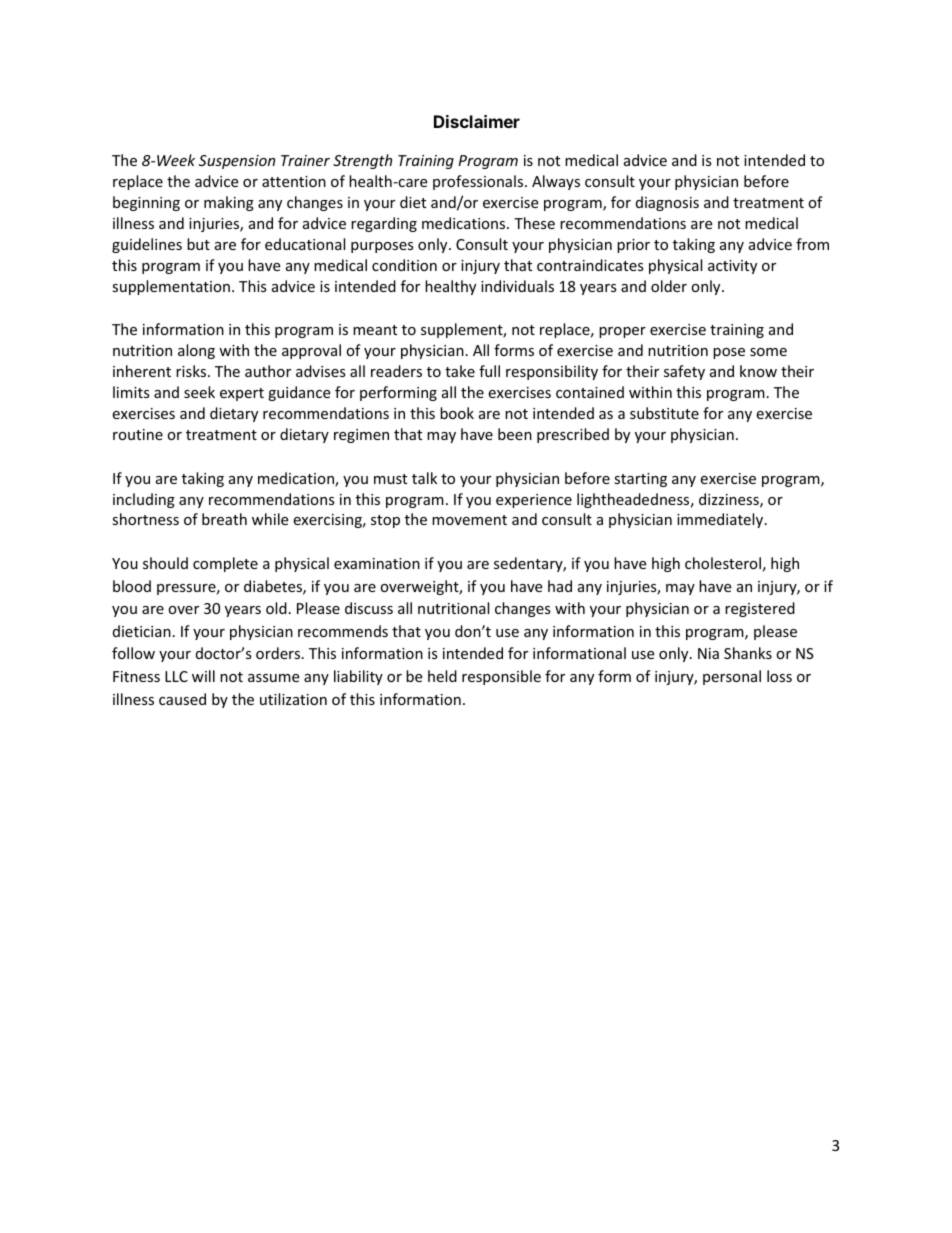 The height and width of the page is (1233, 952). I want to click on will, so click(203, 676).
